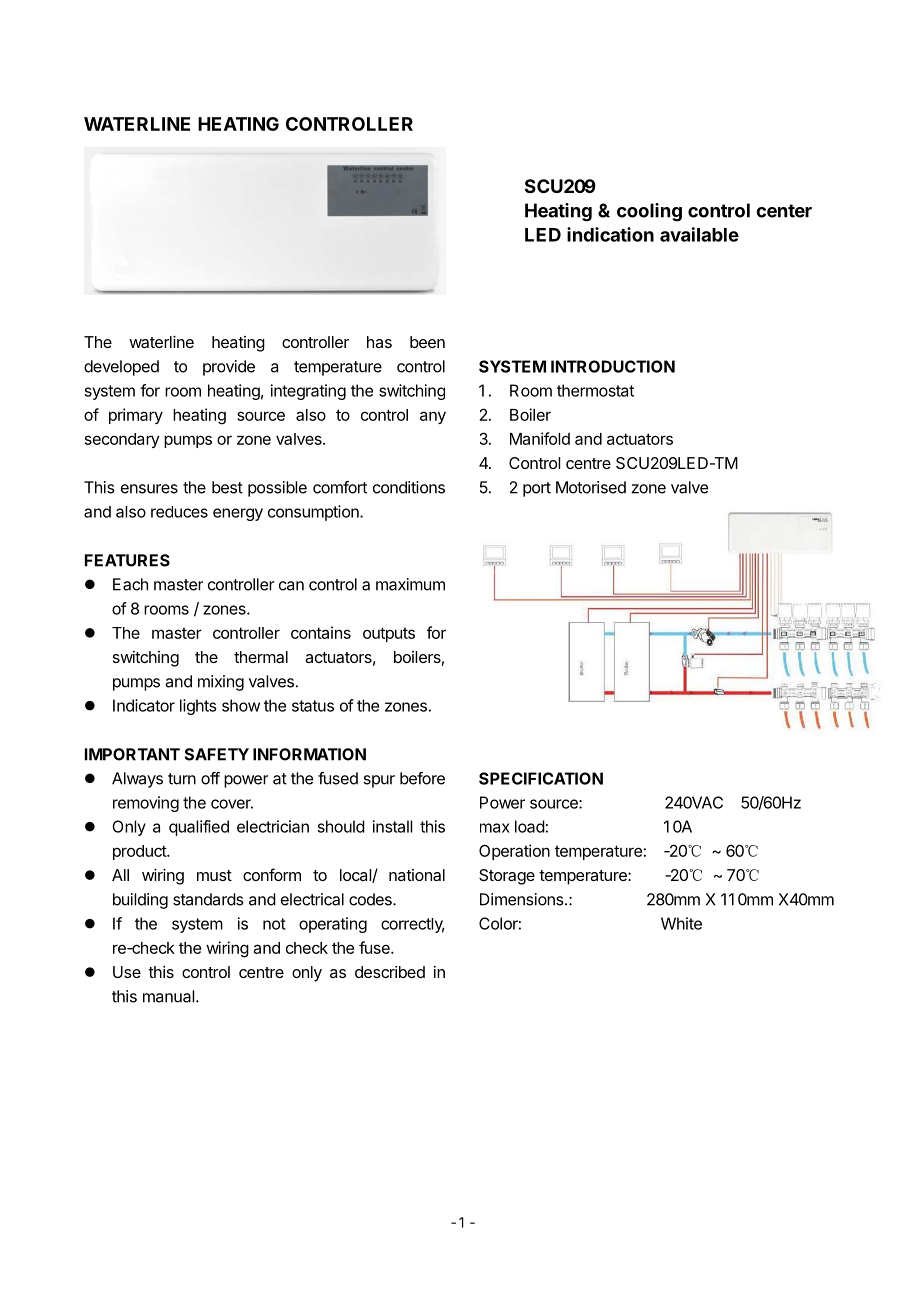 This screenshot has width=924, height=1308. Describe the element at coordinates (595, 390) in the screenshot. I see `thermostat` at that location.
